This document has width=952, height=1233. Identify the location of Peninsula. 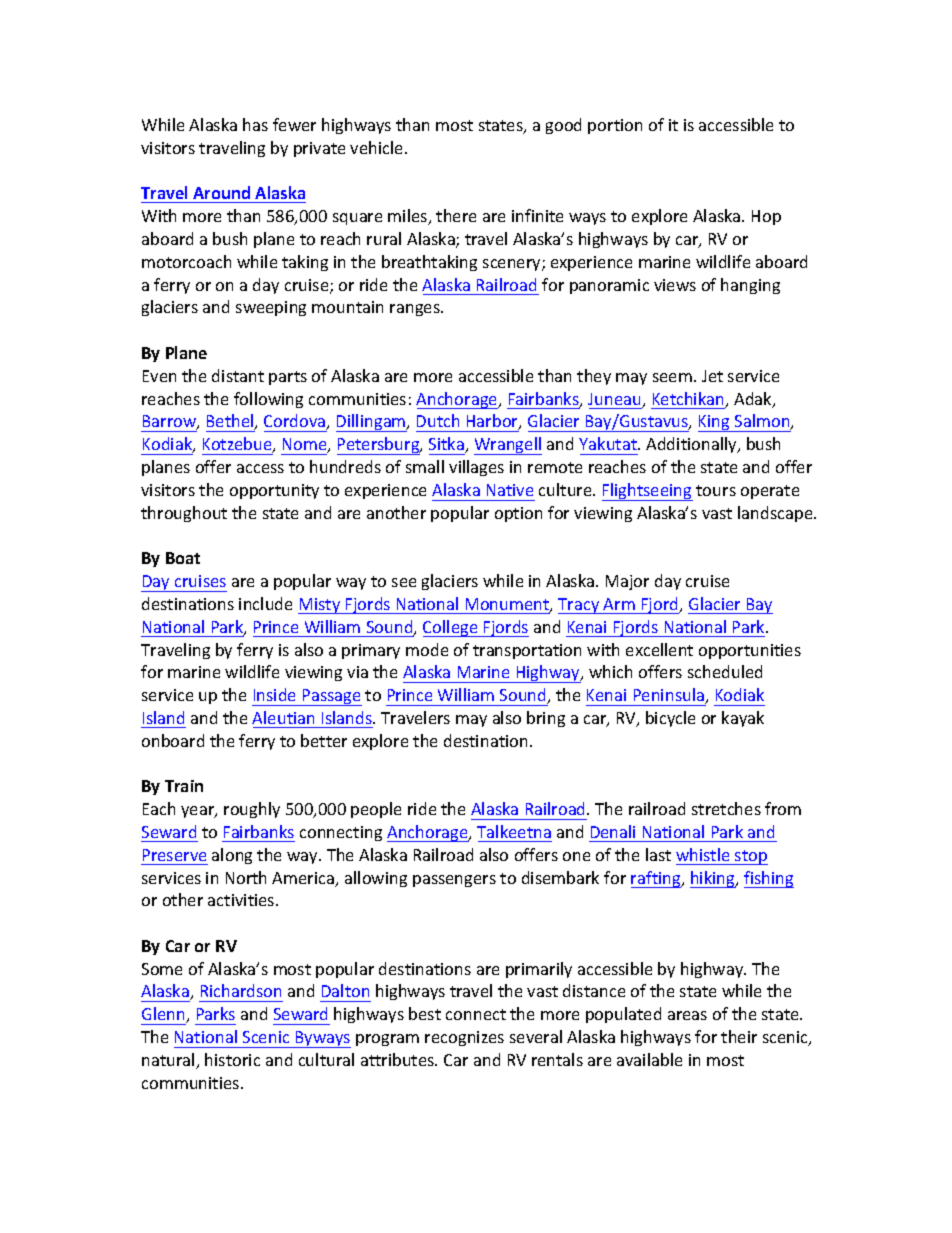
(670, 696).
